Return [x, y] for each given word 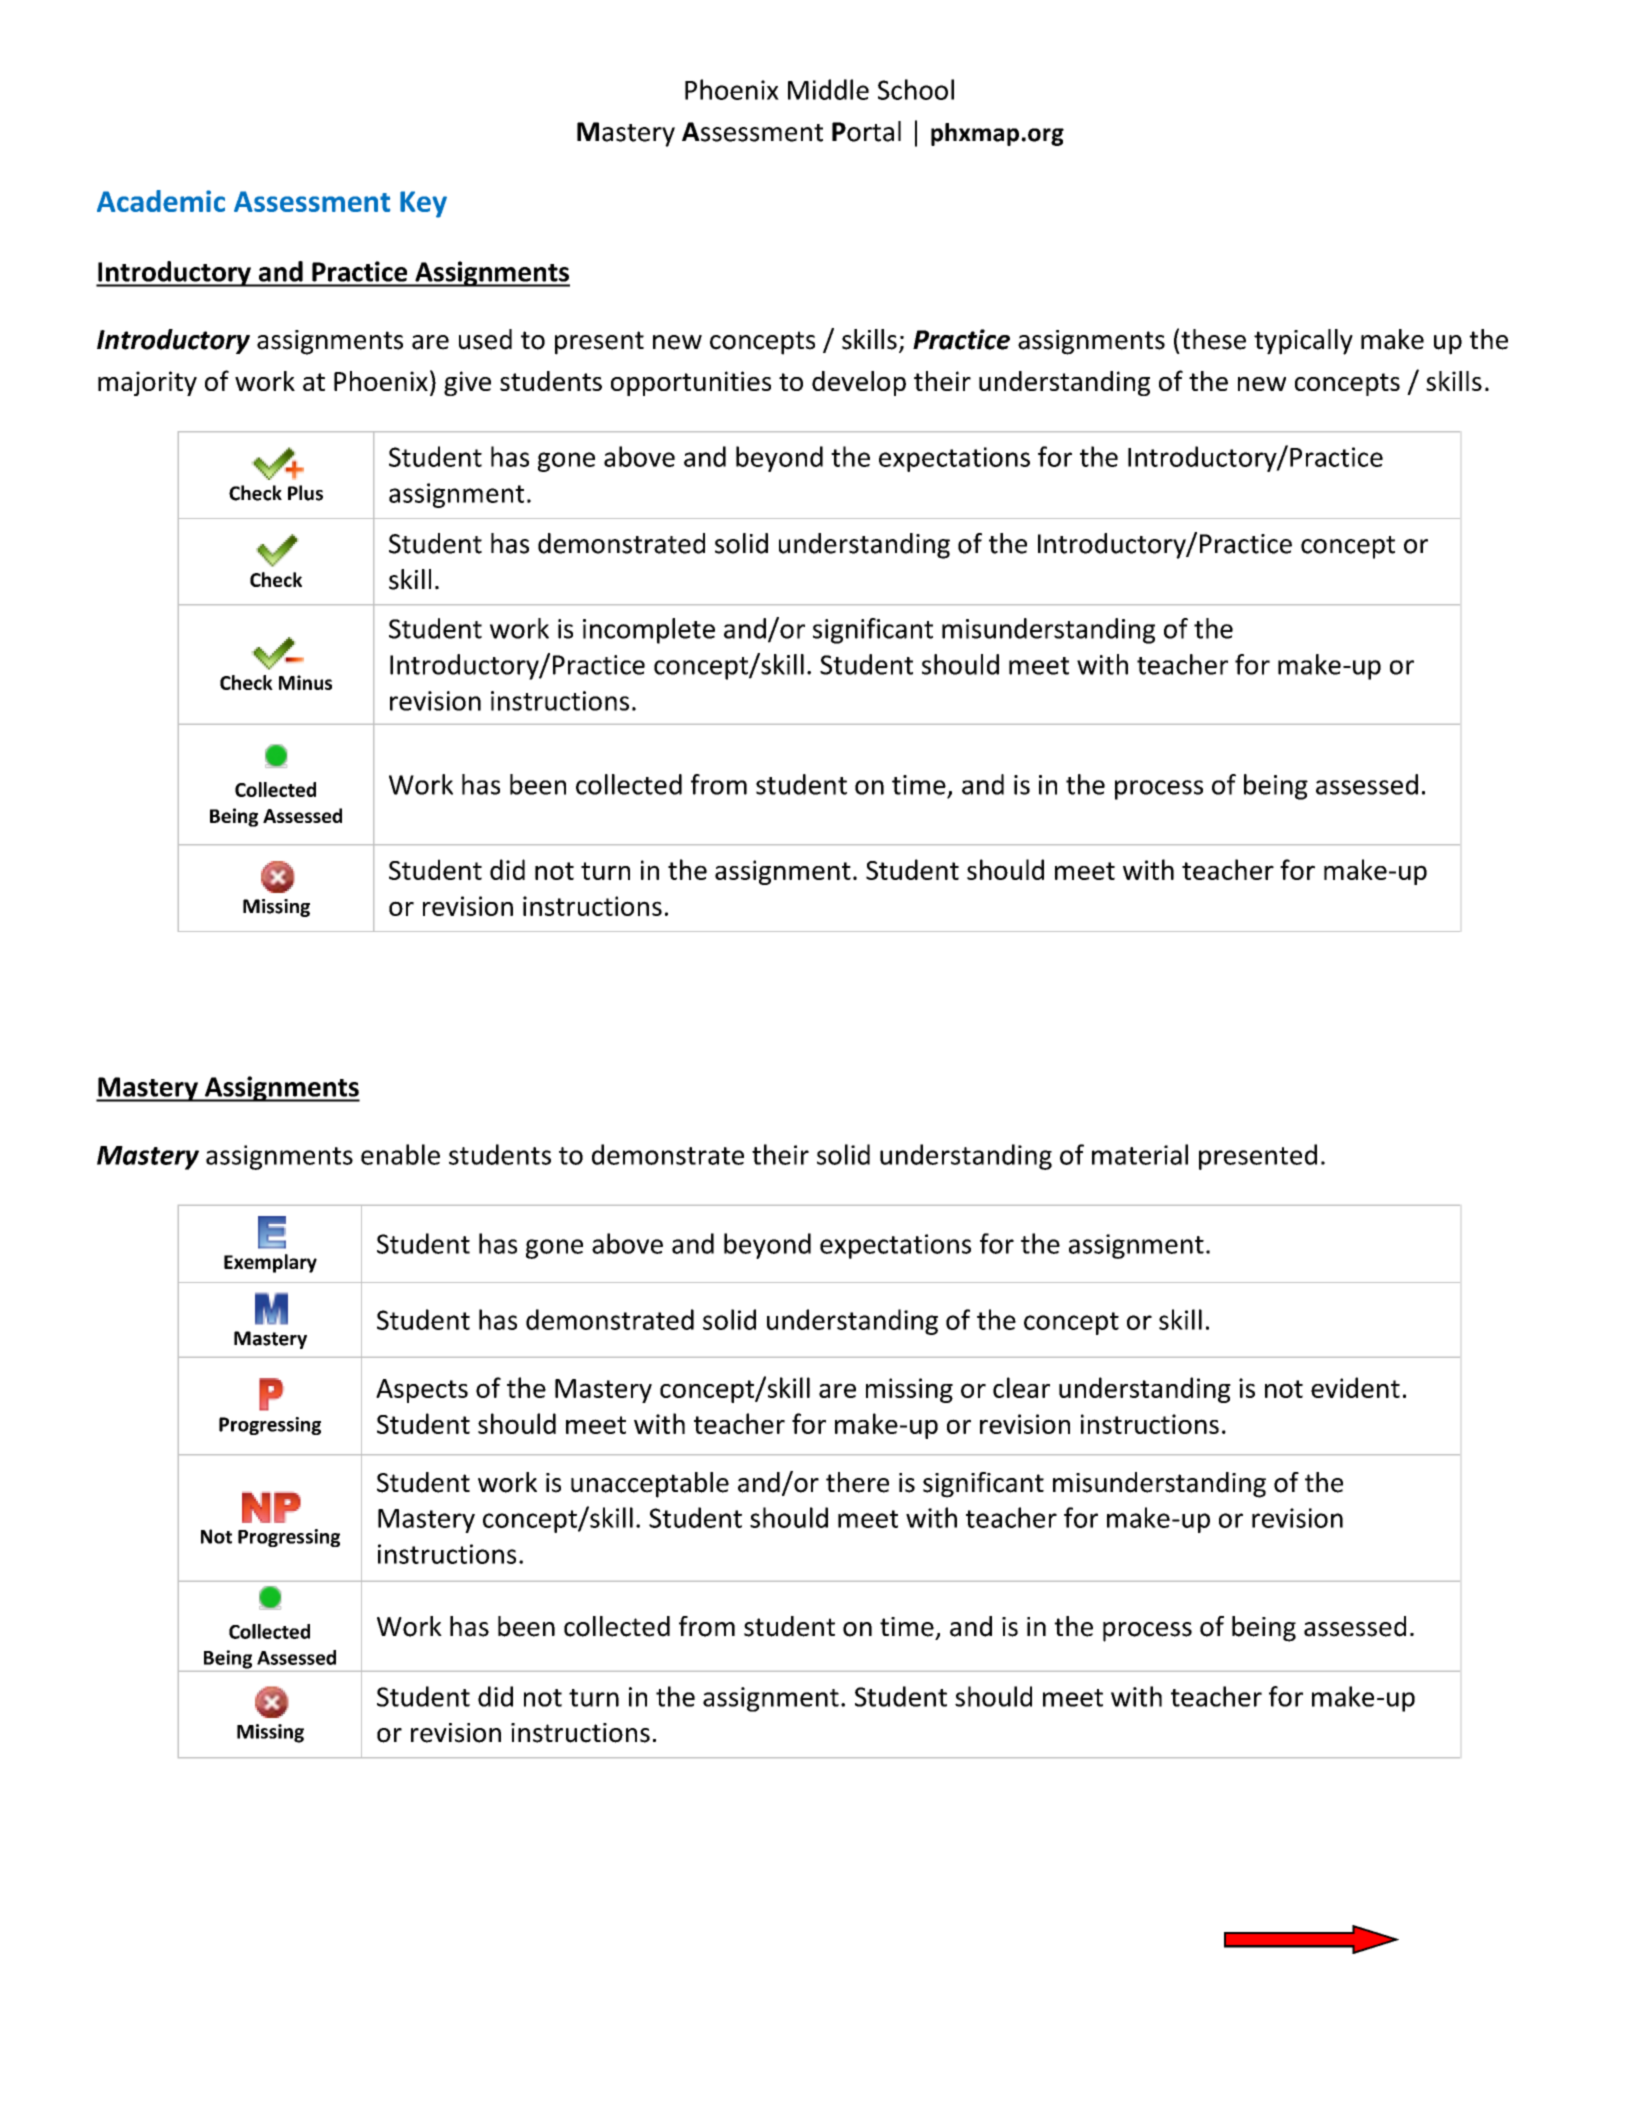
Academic [161, 201]
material [1140, 1154]
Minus [305, 682]
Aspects [422, 1391]
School [916, 89]
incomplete [649, 631]
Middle [828, 89]
